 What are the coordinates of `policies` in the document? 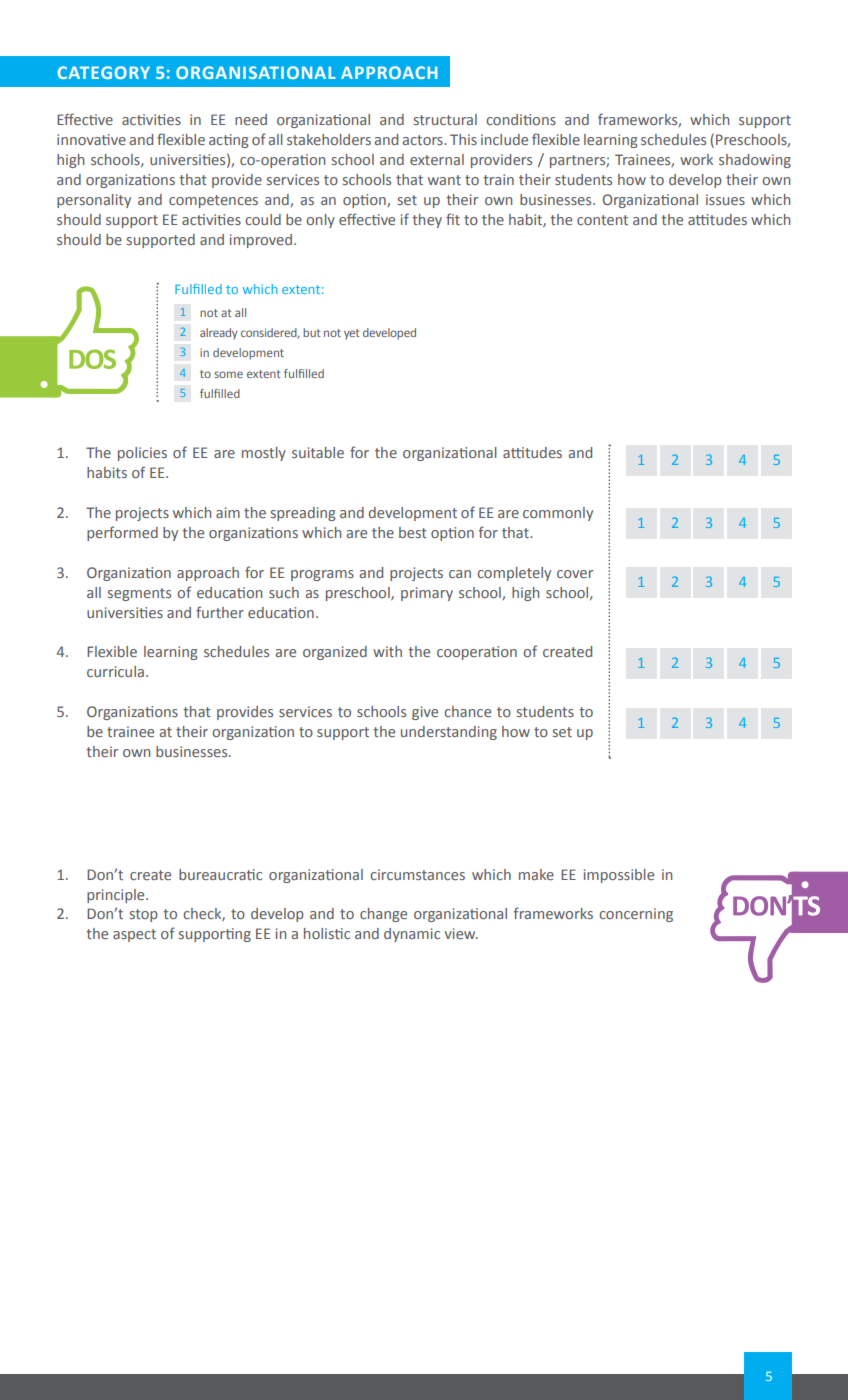 It's located at (142, 454).
